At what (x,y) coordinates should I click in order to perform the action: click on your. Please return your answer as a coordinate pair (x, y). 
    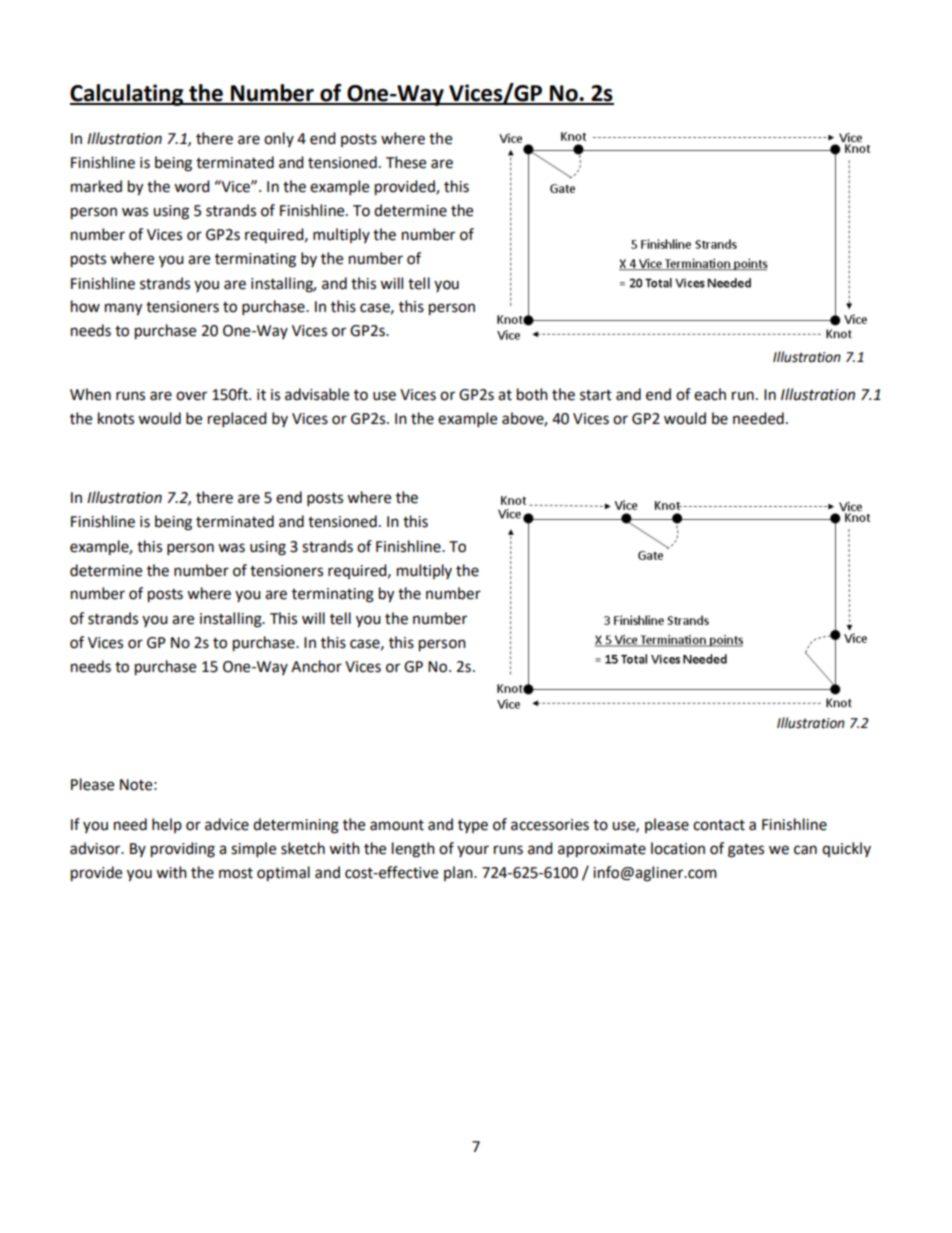
    Looking at the image, I should click on (473, 851).
